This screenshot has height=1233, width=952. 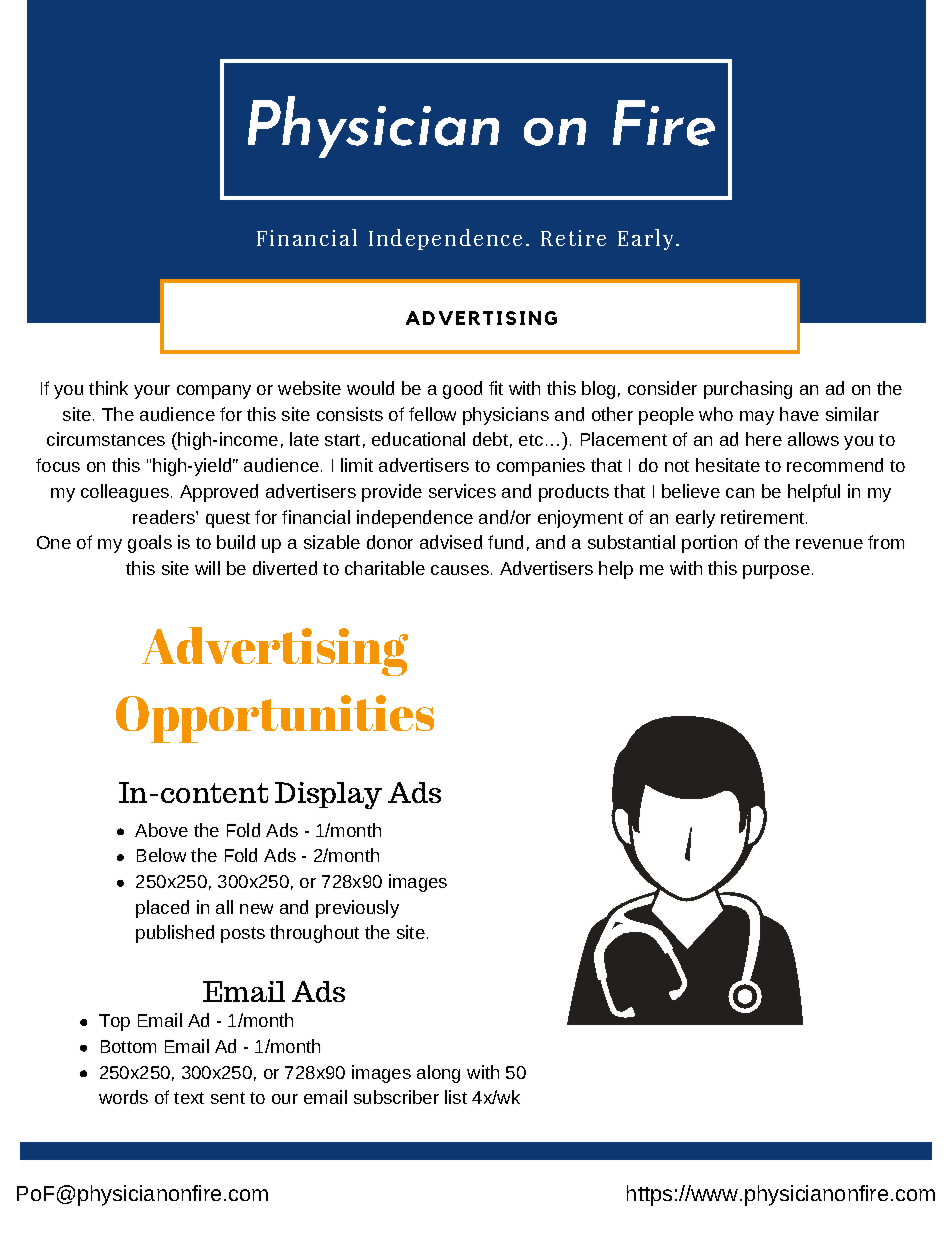 What do you see at coordinates (357, 909) in the screenshot?
I see `previously` at bounding box center [357, 909].
